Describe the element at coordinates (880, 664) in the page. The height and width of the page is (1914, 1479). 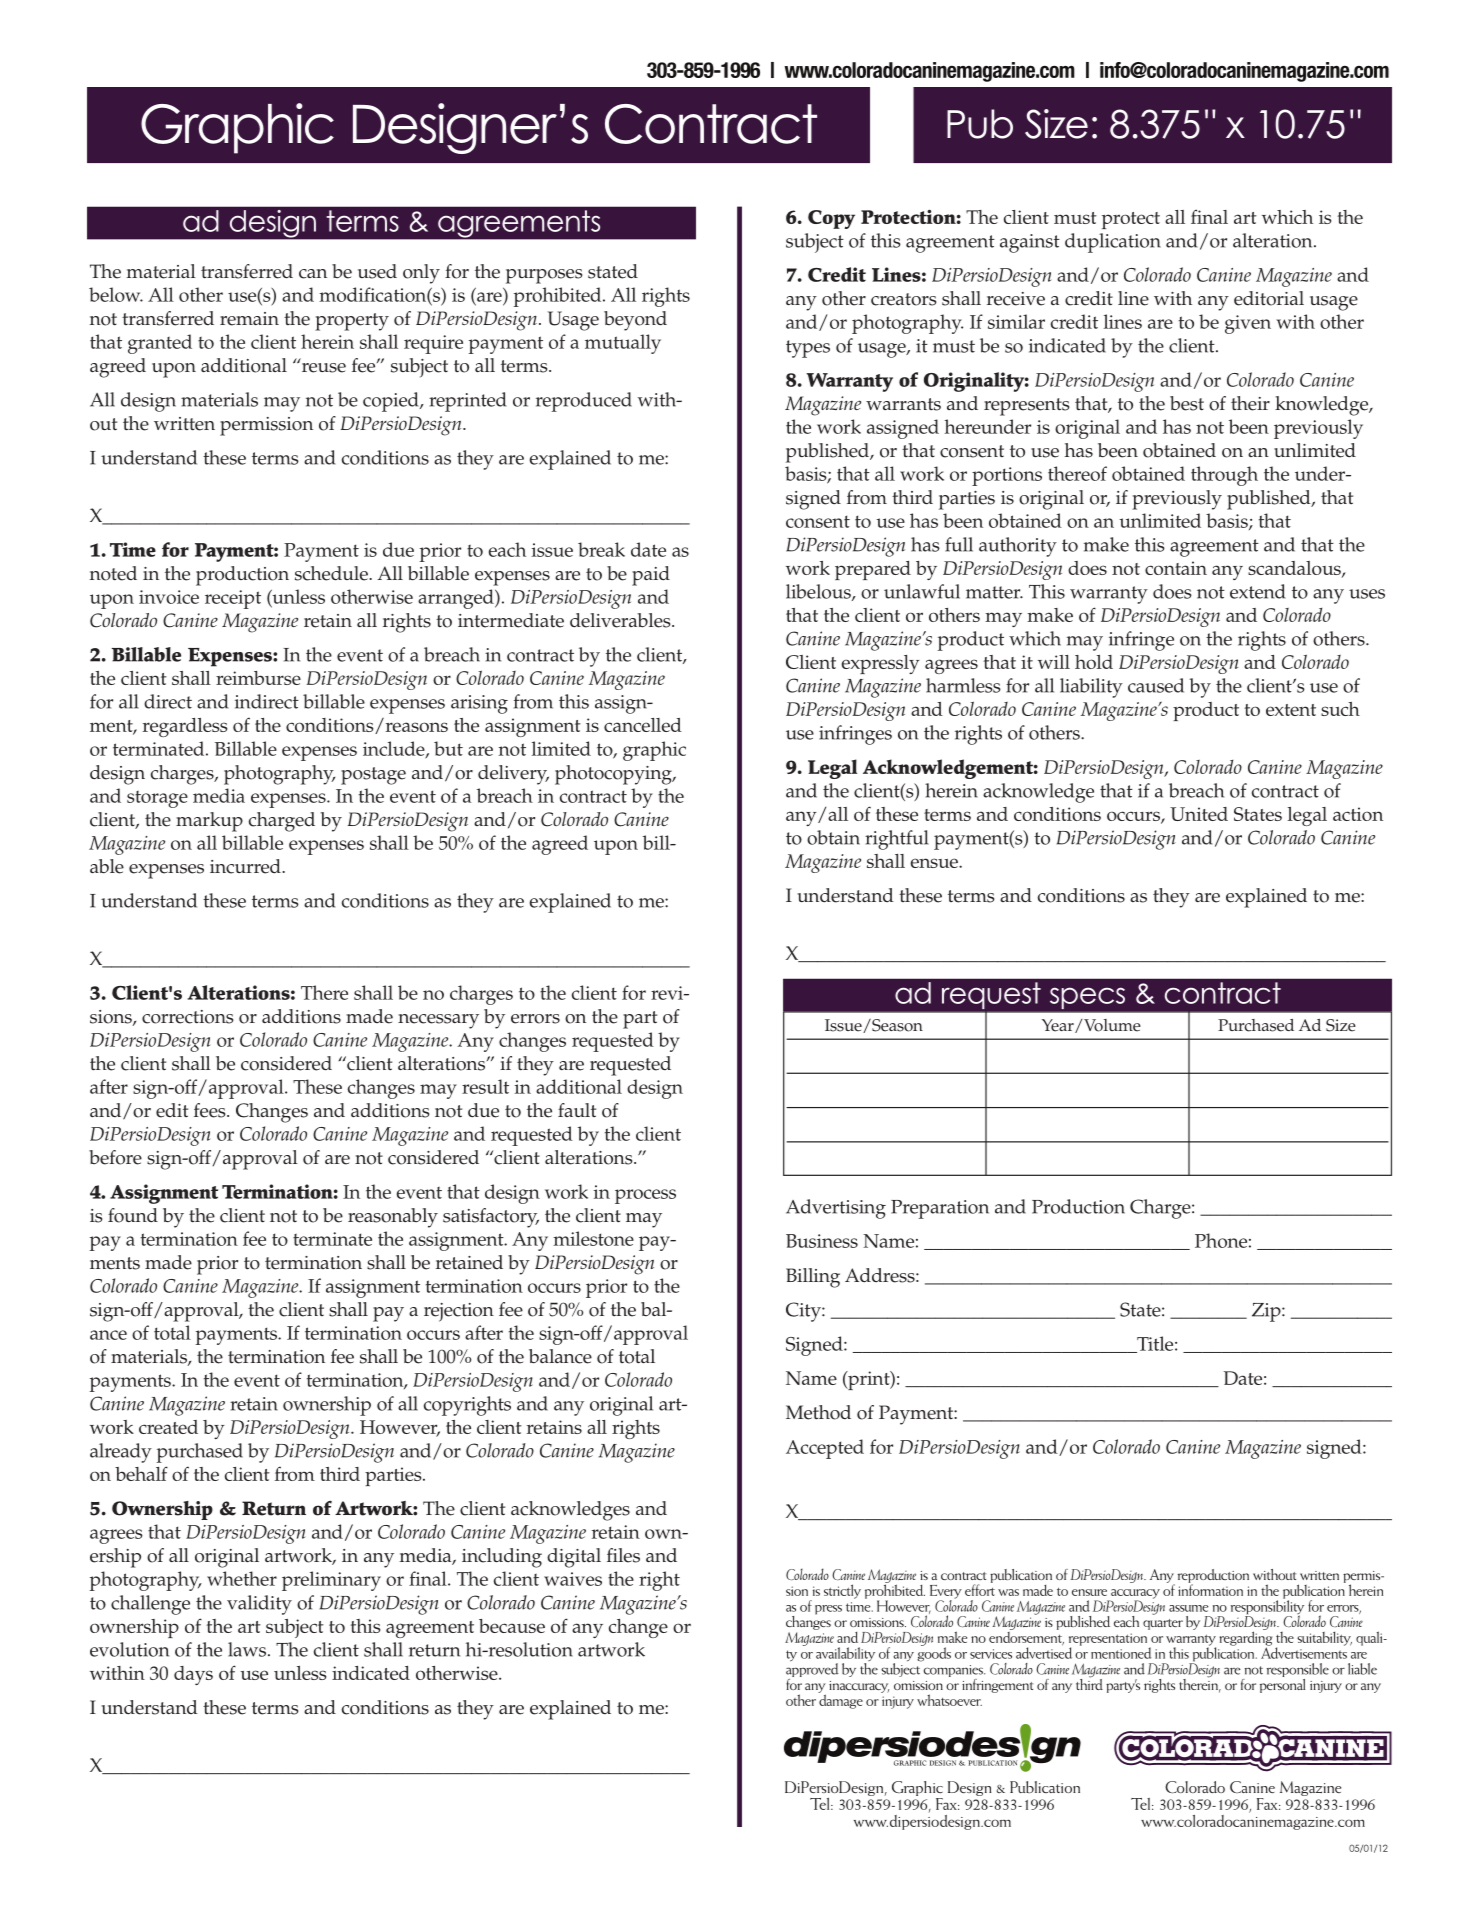
I see `expressly` at that location.
